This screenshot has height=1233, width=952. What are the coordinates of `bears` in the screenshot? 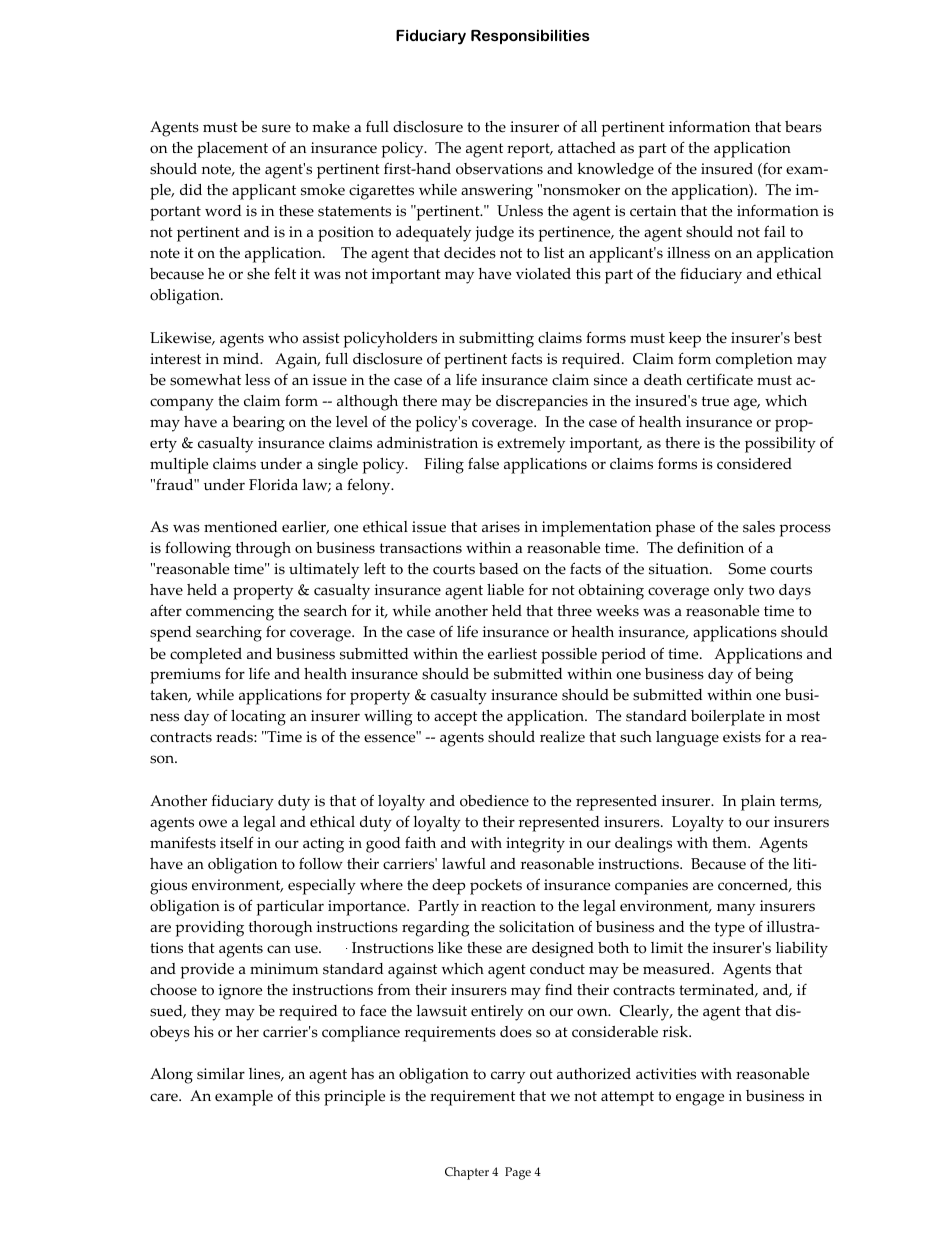 It's located at (803, 127).
